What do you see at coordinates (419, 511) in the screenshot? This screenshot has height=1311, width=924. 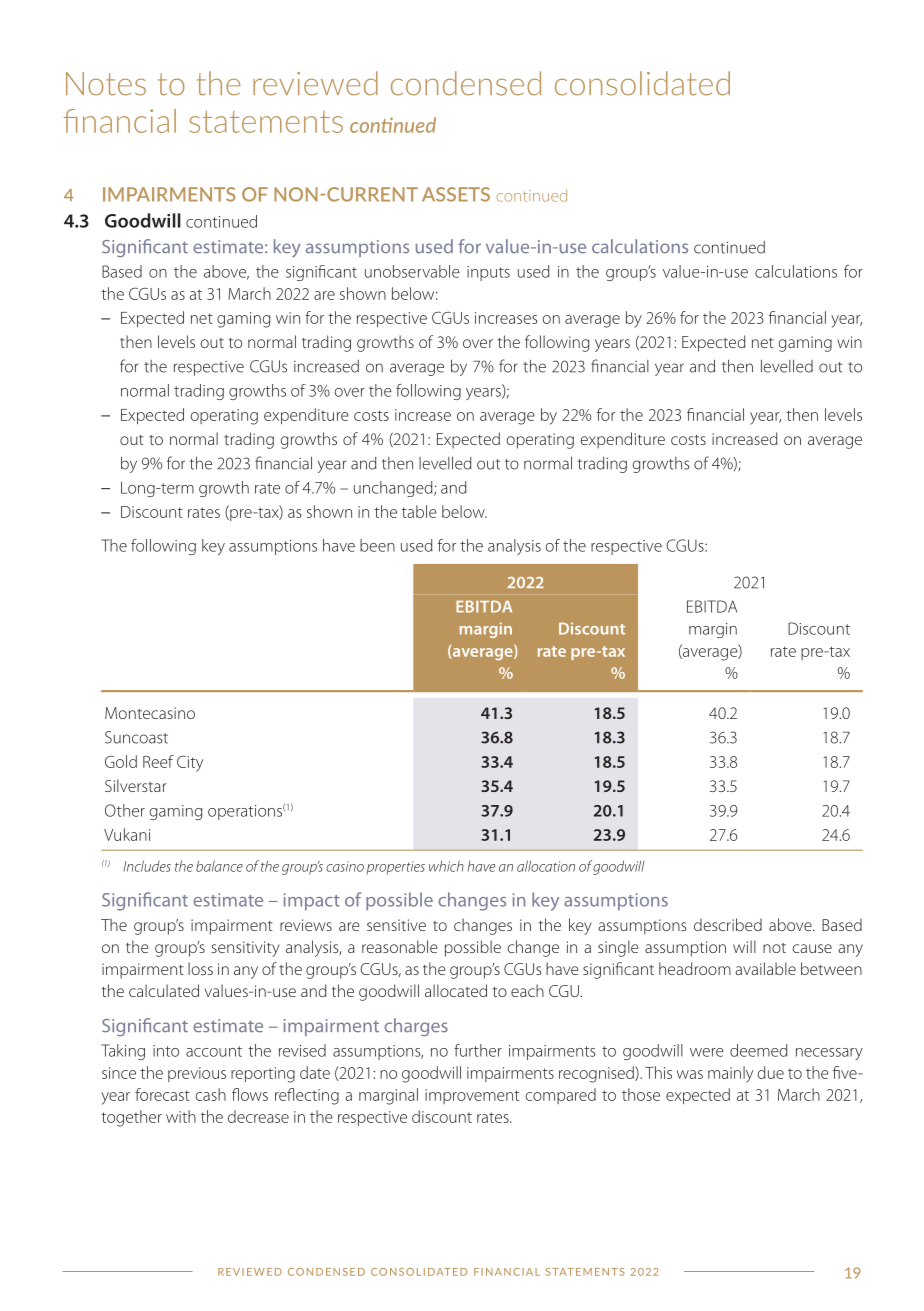 I see `table` at bounding box center [419, 511].
